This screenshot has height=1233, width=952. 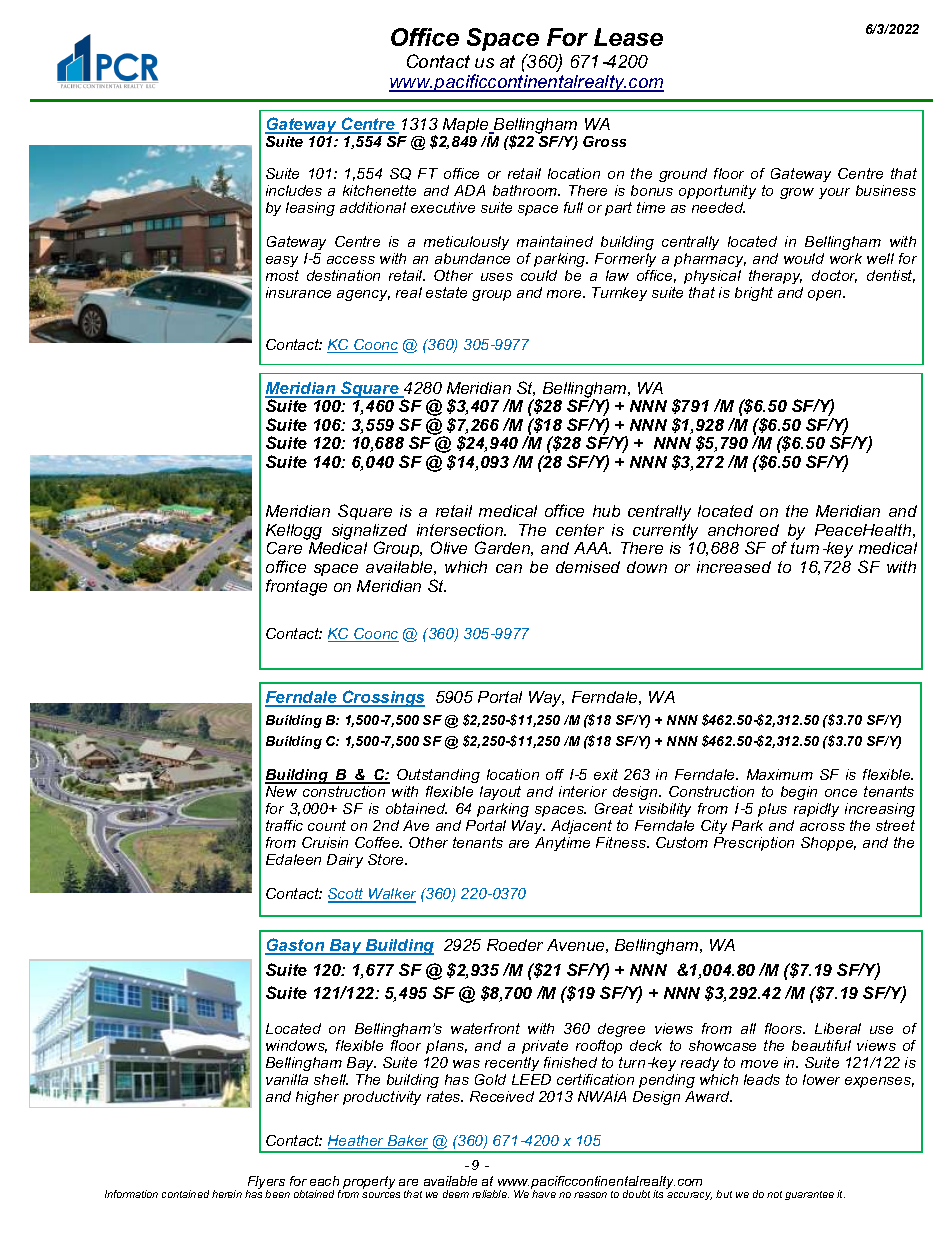 What do you see at coordinates (284, 825) in the screenshot?
I see `traffic` at bounding box center [284, 825].
